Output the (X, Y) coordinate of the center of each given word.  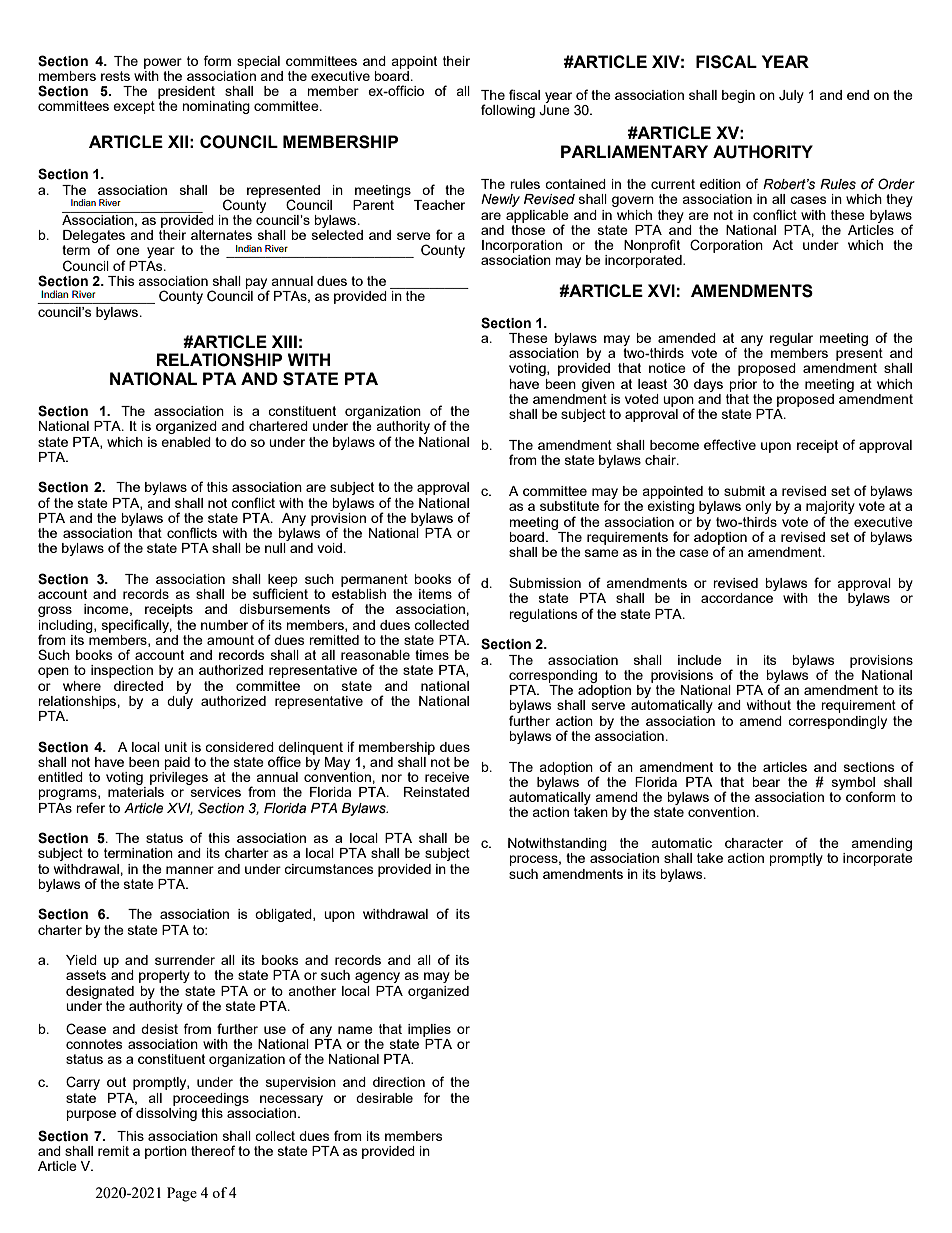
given (598, 385)
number (224, 625)
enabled (186, 442)
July (791, 96)
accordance (737, 598)
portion (166, 1152)
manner (190, 870)
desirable (384, 1098)
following (508, 111)
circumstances (329, 869)
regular (791, 339)
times (432, 655)
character (754, 843)
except (134, 107)
